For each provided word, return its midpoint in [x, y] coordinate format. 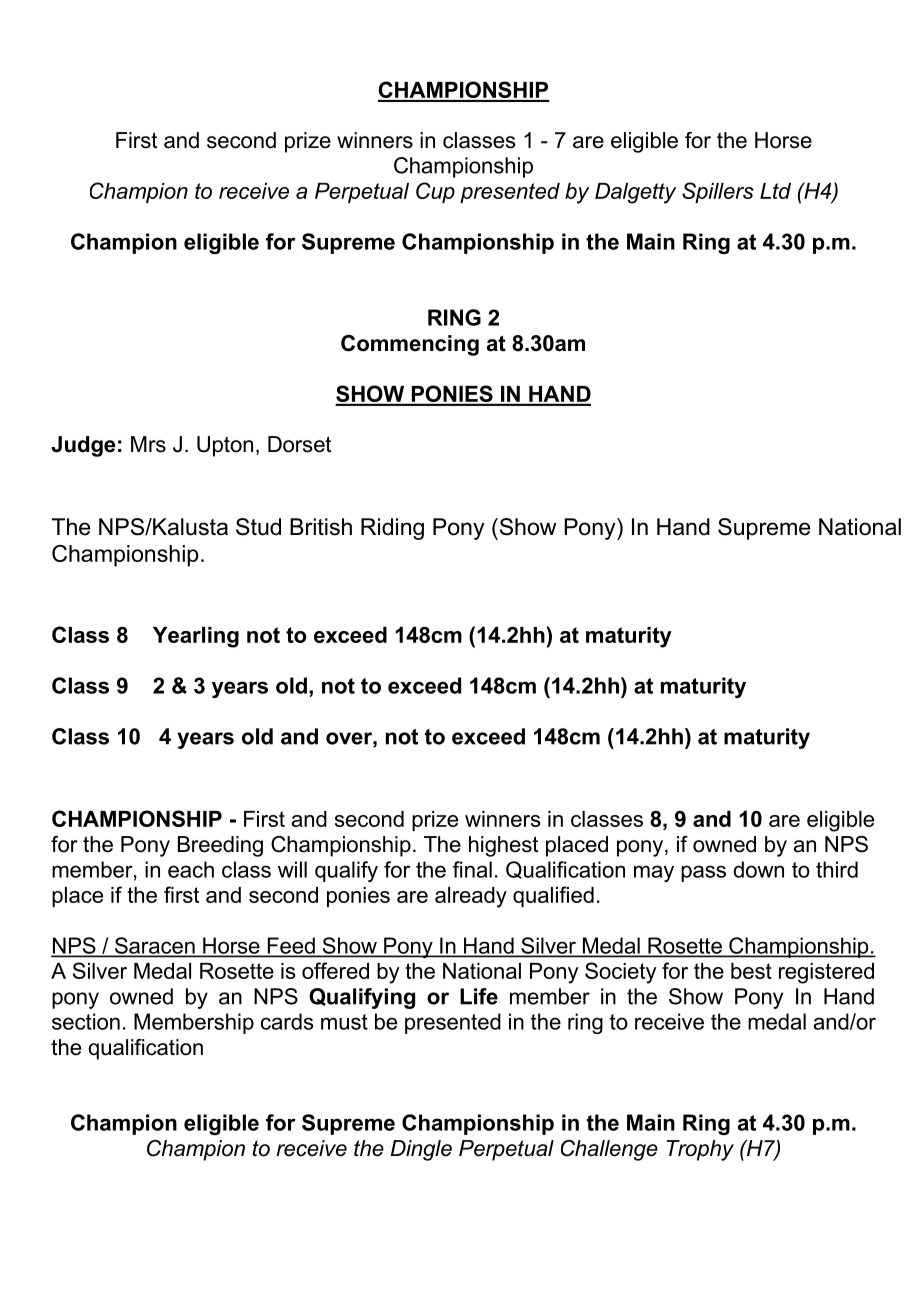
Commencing [410, 345]
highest [503, 846]
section [86, 1021]
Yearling [196, 637]
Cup [435, 192]
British [321, 527]
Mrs [148, 444]
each [191, 869]
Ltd [775, 191]
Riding [392, 529]
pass [703, 873]
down [758, 869]
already [471, 897]
